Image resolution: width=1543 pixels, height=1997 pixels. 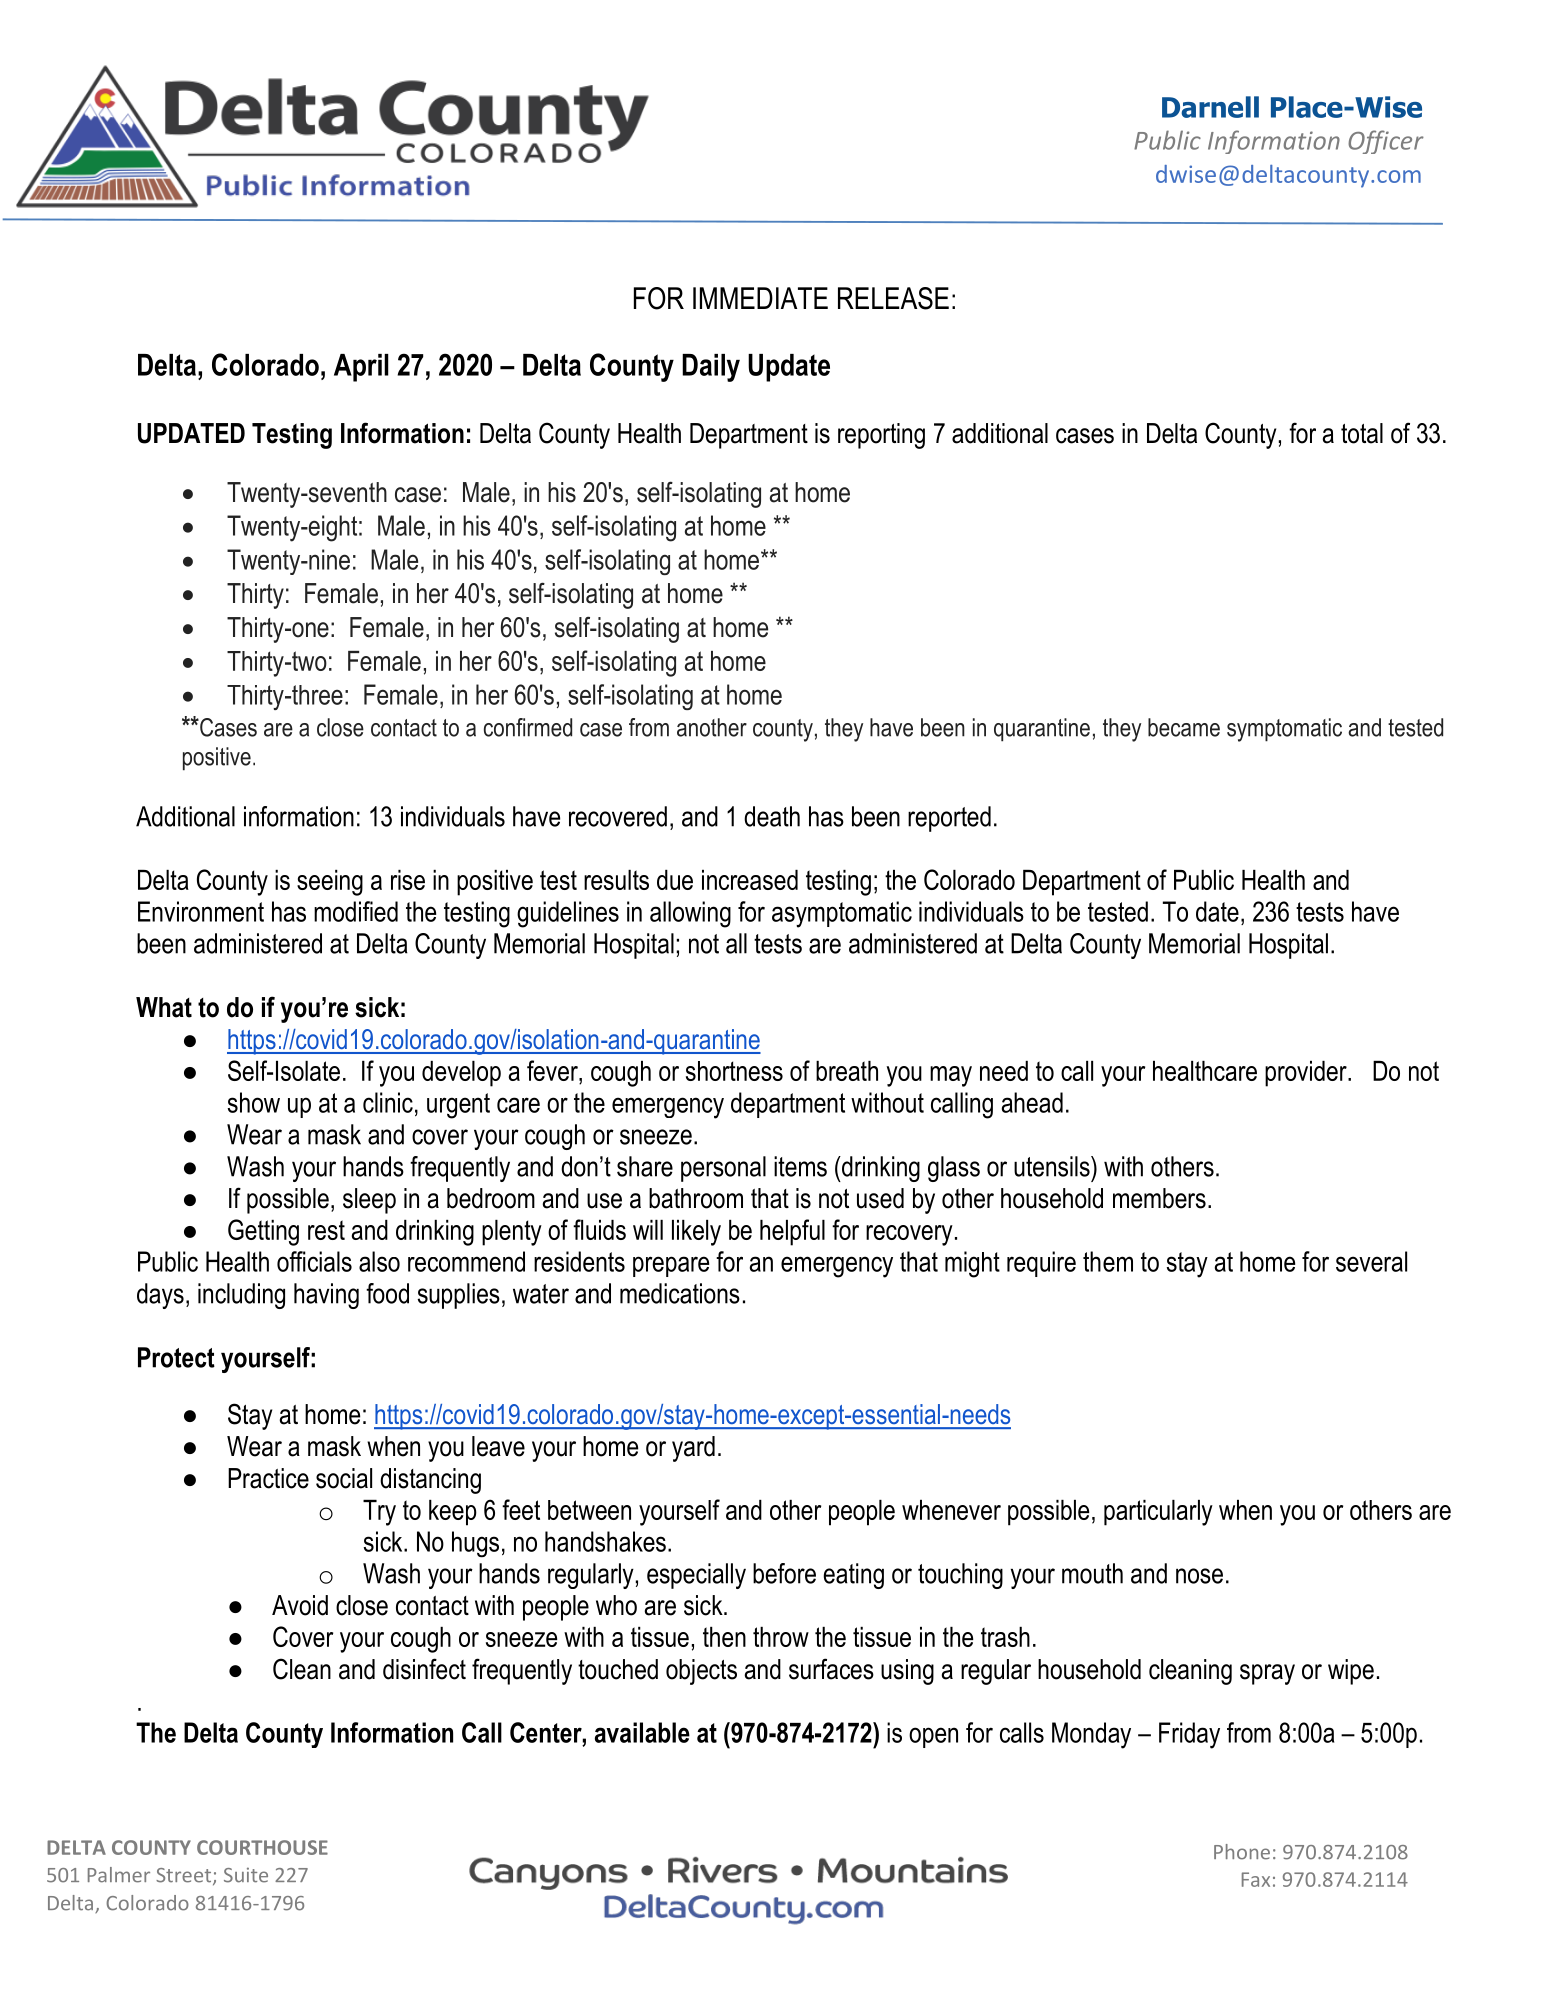 What do you see at coordinates (760, 298) in the page?
I see `IMMEDIATE` at bounding box center [760, 298].
